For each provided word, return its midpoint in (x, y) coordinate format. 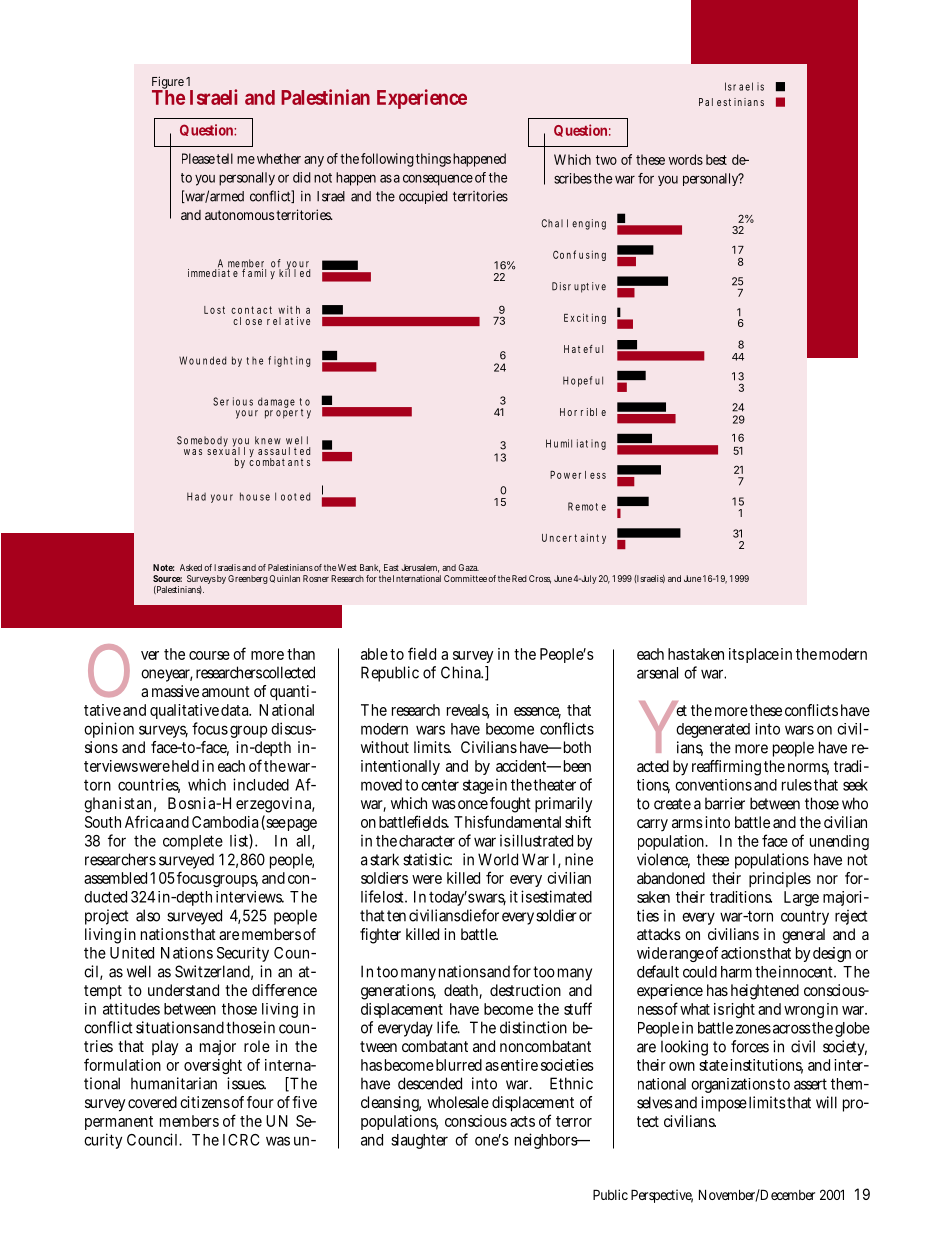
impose (724, 1104)
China (462, 672)
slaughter (419, 1141)
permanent (119, 1123)
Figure (169, 84)
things (433, 160)
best (716, 159)
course (209, 655)
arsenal (657, 673)
